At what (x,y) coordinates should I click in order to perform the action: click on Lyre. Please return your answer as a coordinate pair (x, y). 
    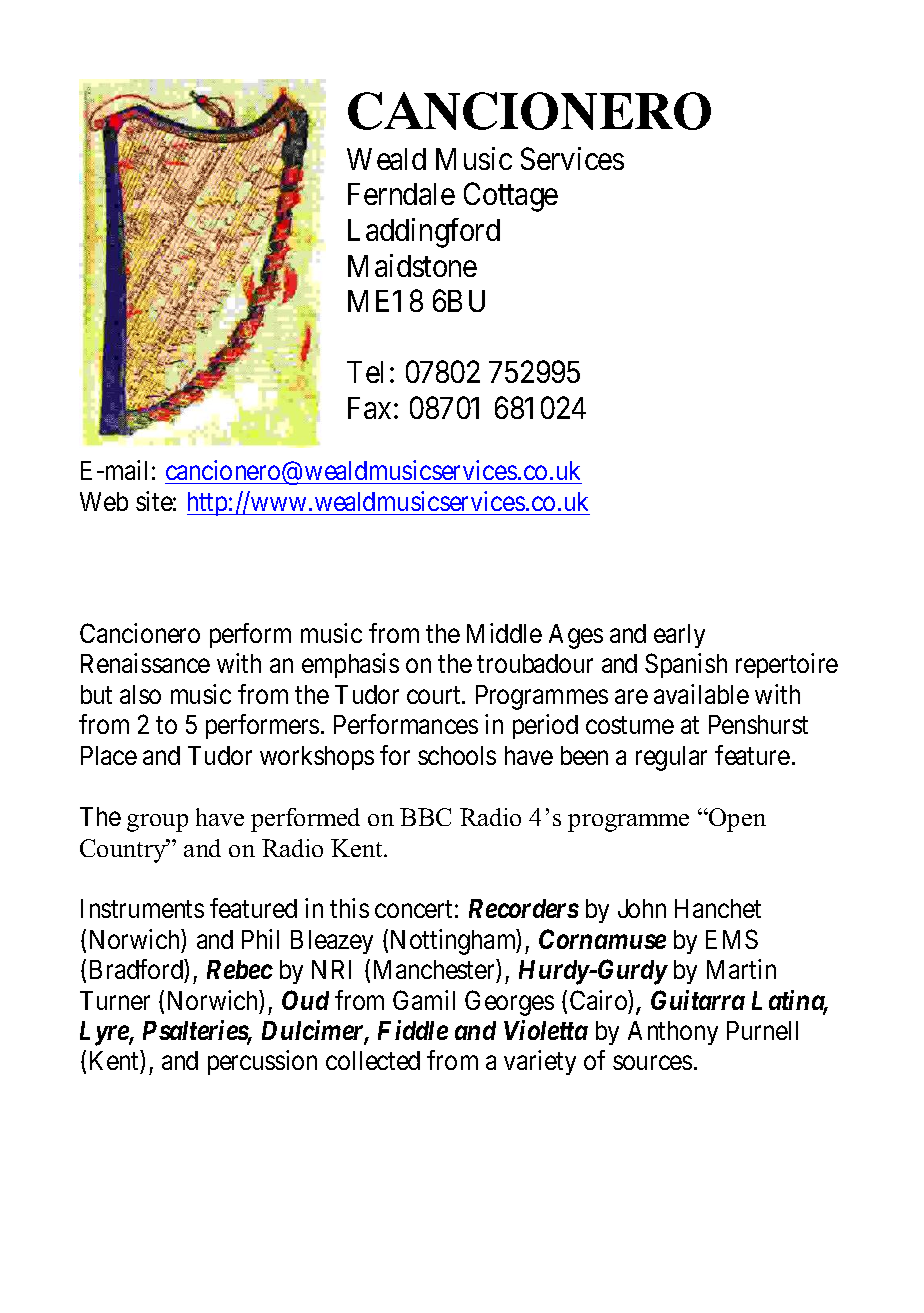
    Looking at the image, I should click on (105, 1033).
